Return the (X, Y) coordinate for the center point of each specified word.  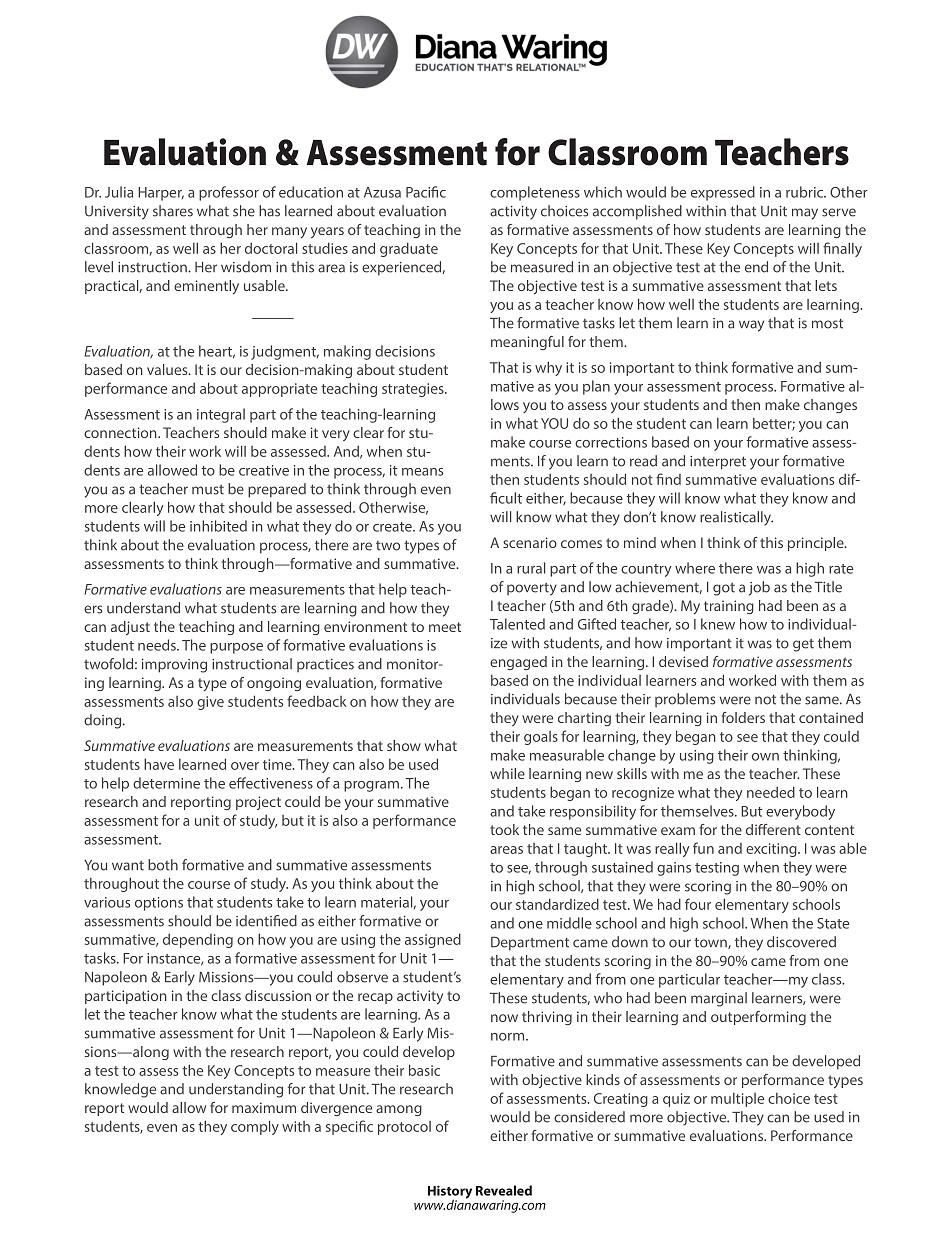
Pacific (426, 192)
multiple (737, 1100)
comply (255, 1127)
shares (173, 211)
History (450, 1193)
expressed (723, 193)
